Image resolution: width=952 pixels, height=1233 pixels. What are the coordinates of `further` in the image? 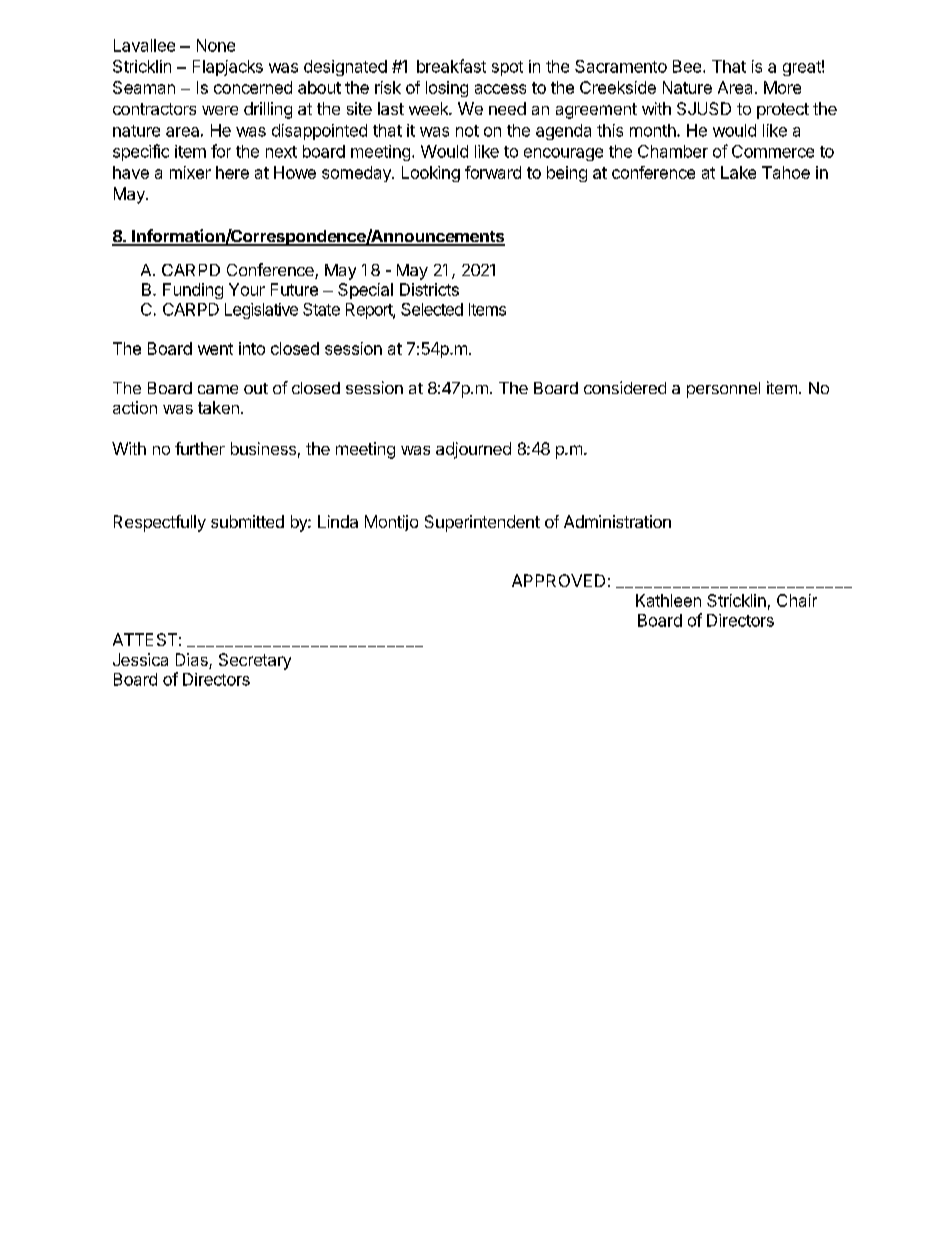 It's located at (200, 448).
